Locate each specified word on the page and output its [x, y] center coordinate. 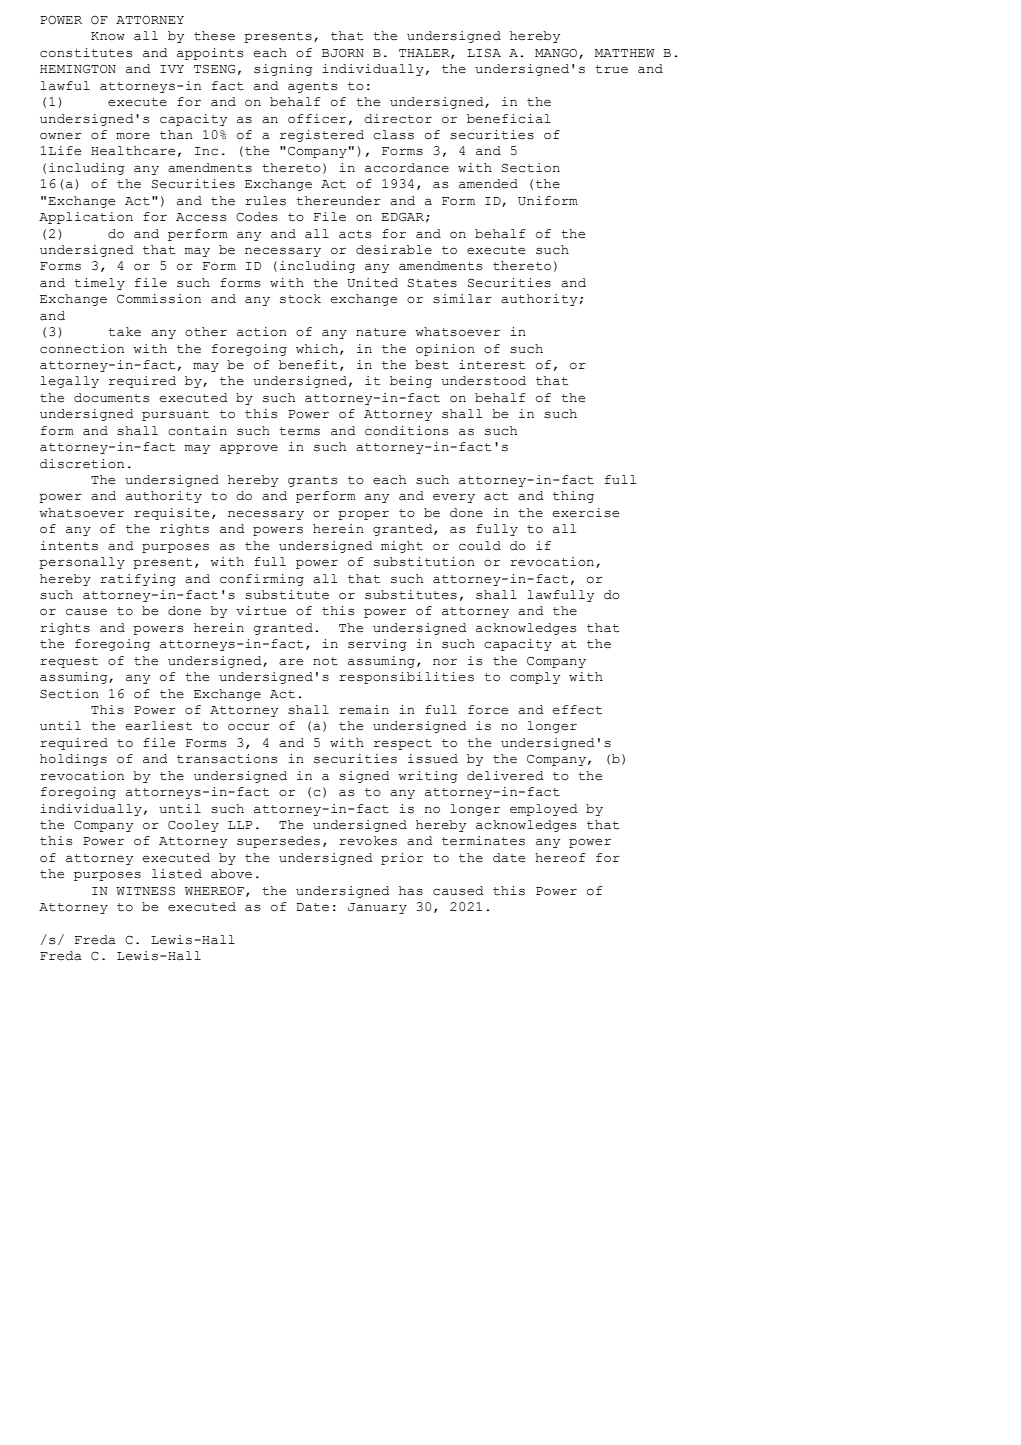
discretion [82, 464]
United [372, 283]
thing [573, 497]
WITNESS [145, 891]
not [325, 661]
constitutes [86, 53]
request [69, 662]
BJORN [343, 53]
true [611, 69]
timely [99, 284]
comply [535, 678]
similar [462, 299]
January [377, 908]
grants [312, 481]
